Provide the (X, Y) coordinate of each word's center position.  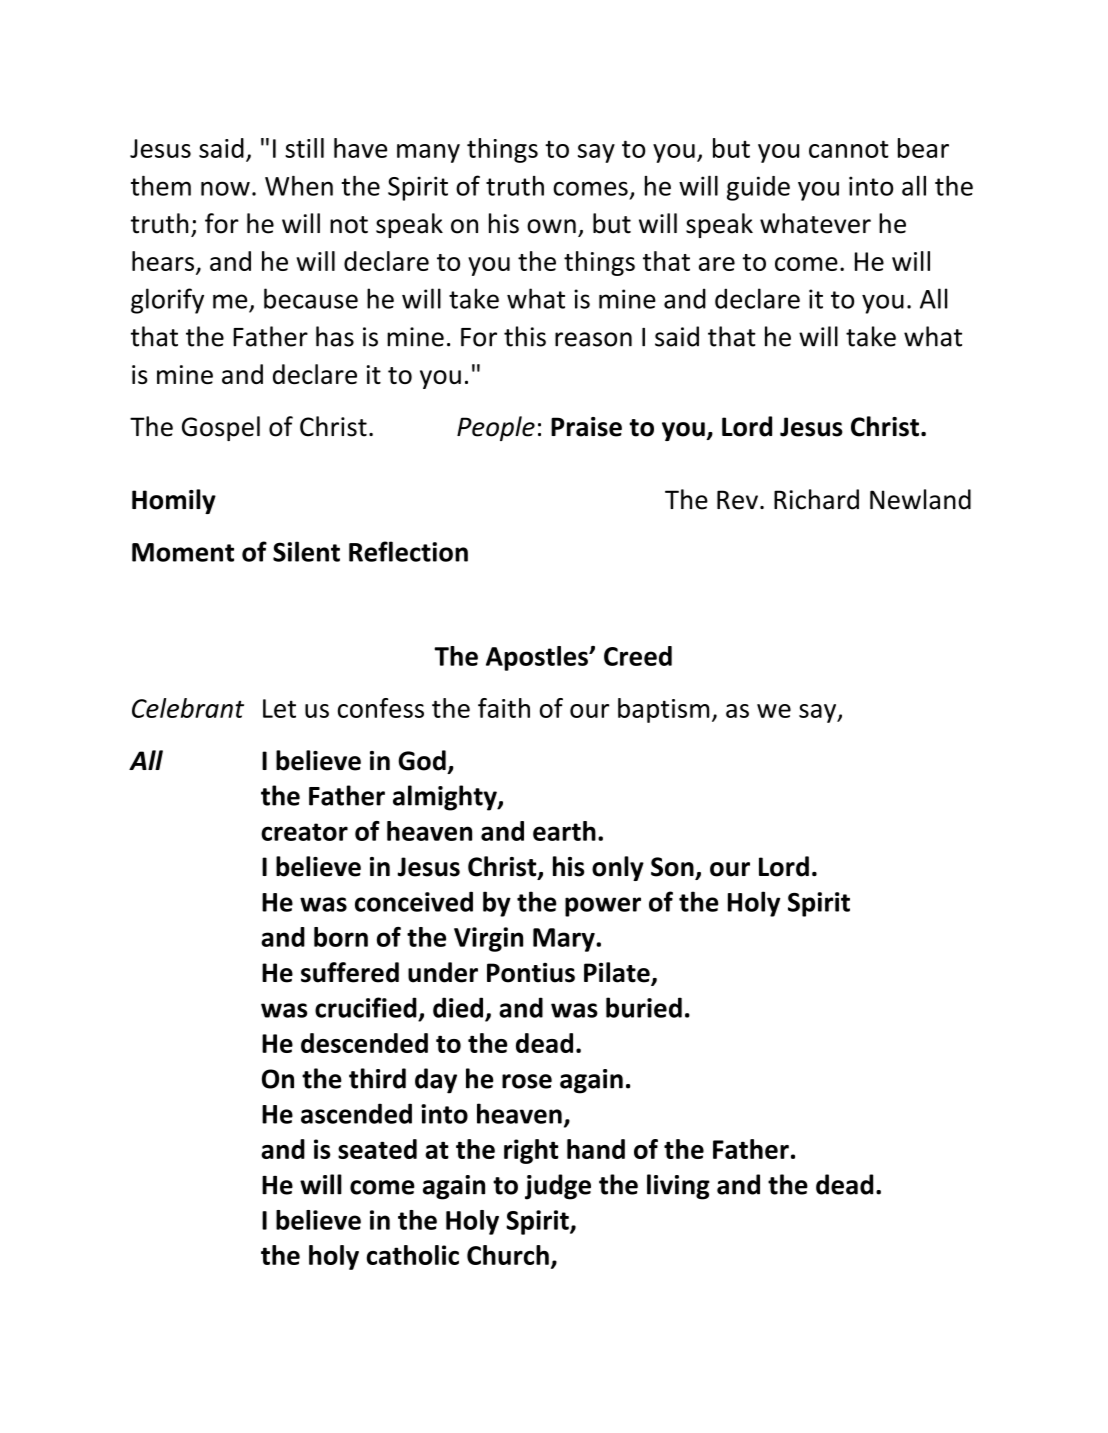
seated (377, 1149)
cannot (849, 149)
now (225, 188)
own (551, 226)
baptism (663, 710)
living (678, 1187)
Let (279, 708)
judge (558, 1187)
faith (504, 708)
